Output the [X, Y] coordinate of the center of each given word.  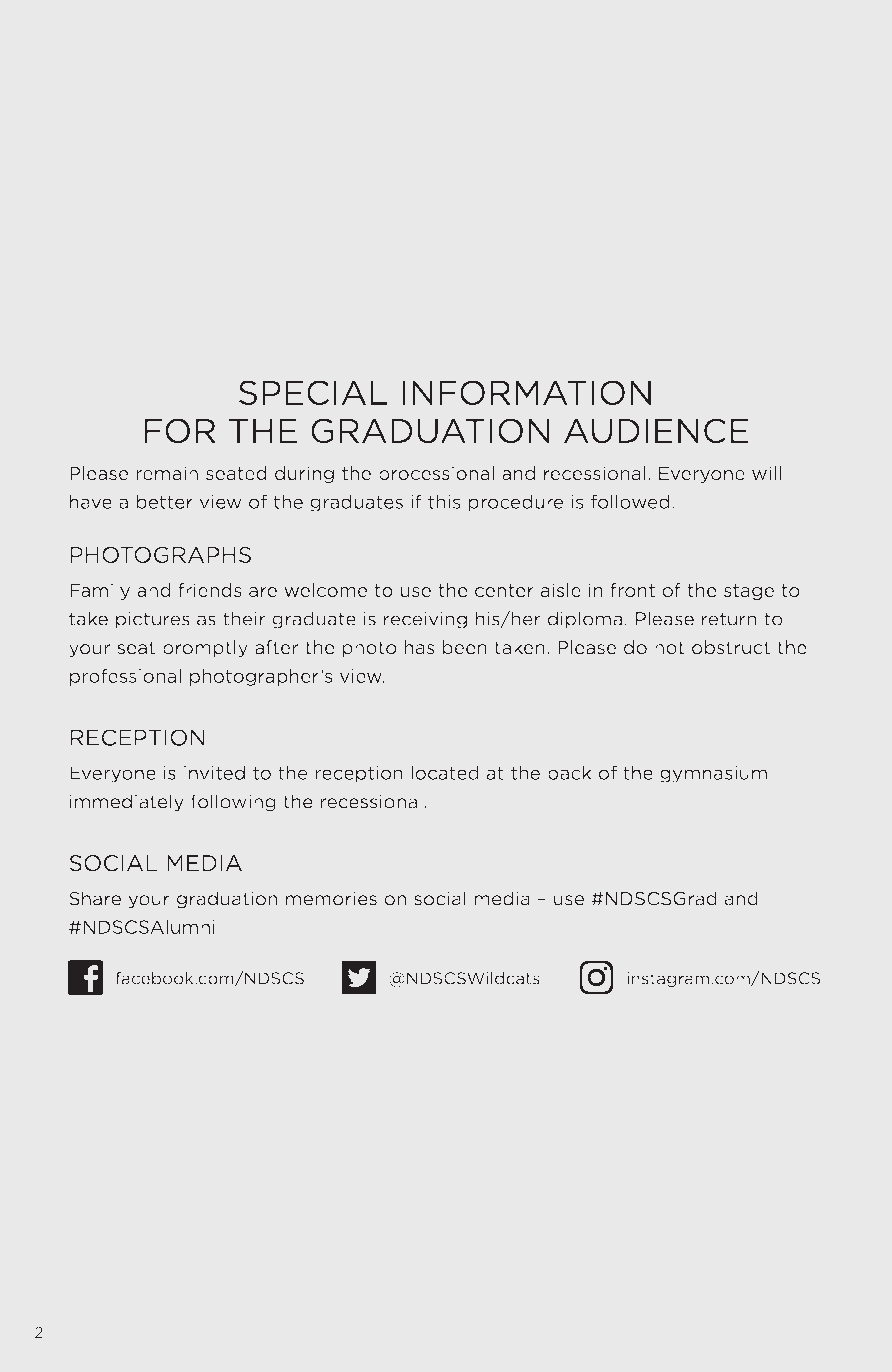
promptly [205, 648]
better [165, 501]
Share [95, 898]
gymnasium [713, 774]
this [444, 501]
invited [214, 772]
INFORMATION [526, 392]
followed [630, 501]
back [570, 772]
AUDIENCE [656, 431]
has [420, 647]
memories [331, 898]
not [670, 648]
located [445, 772]
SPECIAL [313, 392]
